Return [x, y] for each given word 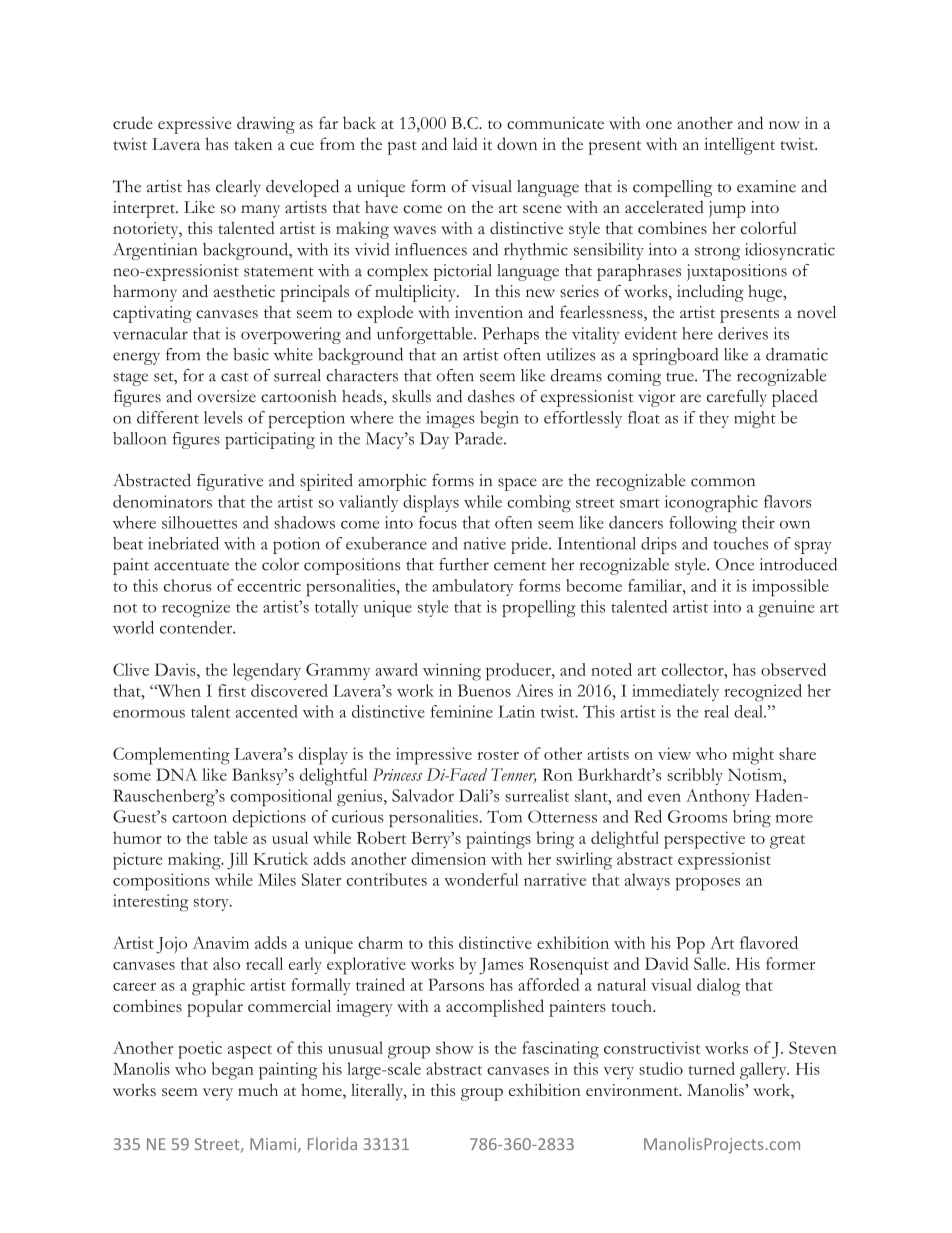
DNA [176, 774]
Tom [504, 816]
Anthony [718, 797]
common [723, 482]
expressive [195, 125]
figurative [230, 482]
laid [465, 143]
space [517, 484]
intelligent [739, 146]
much [258, 1090]
